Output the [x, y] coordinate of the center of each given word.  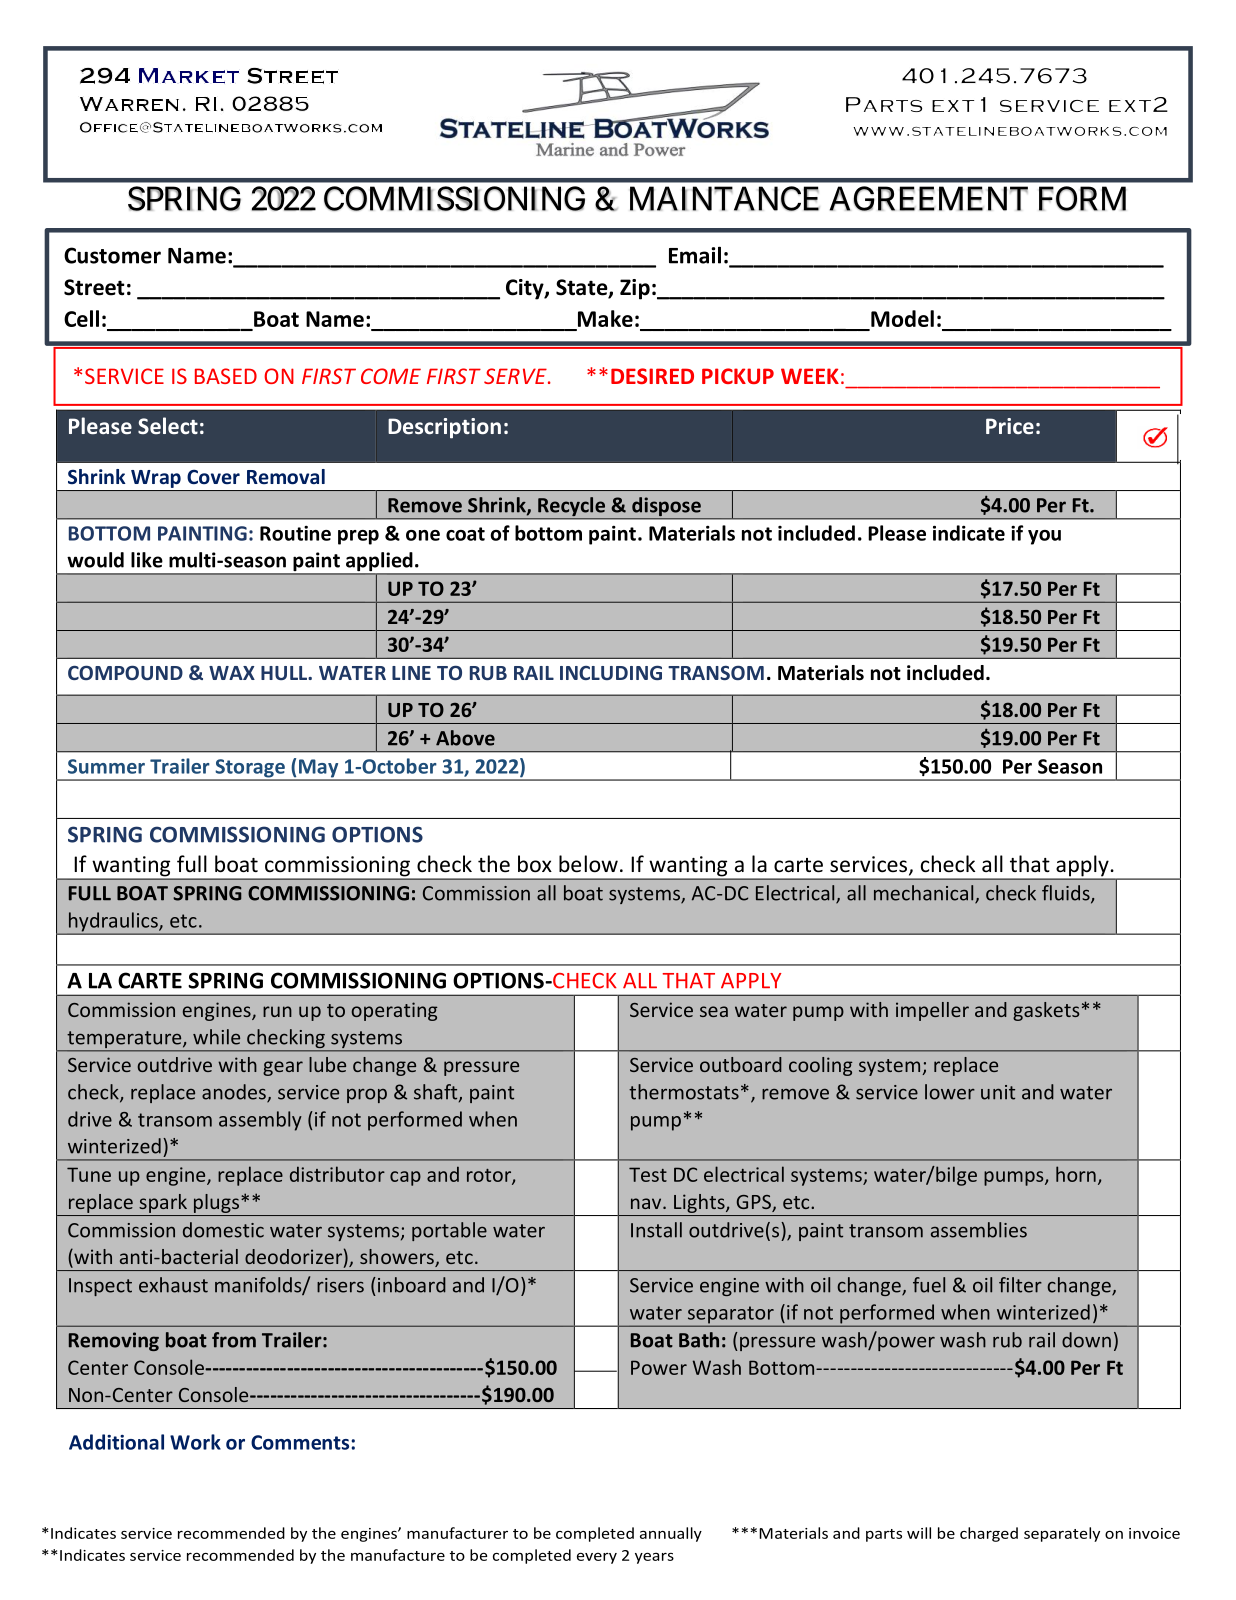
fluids [1067, 894]
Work [195, 1442]
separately [1062, 1534]
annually [671, 1534]
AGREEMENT [929, 198]
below [588, 864]
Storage [250, 769]
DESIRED [652, 376]
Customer [112, 255]
